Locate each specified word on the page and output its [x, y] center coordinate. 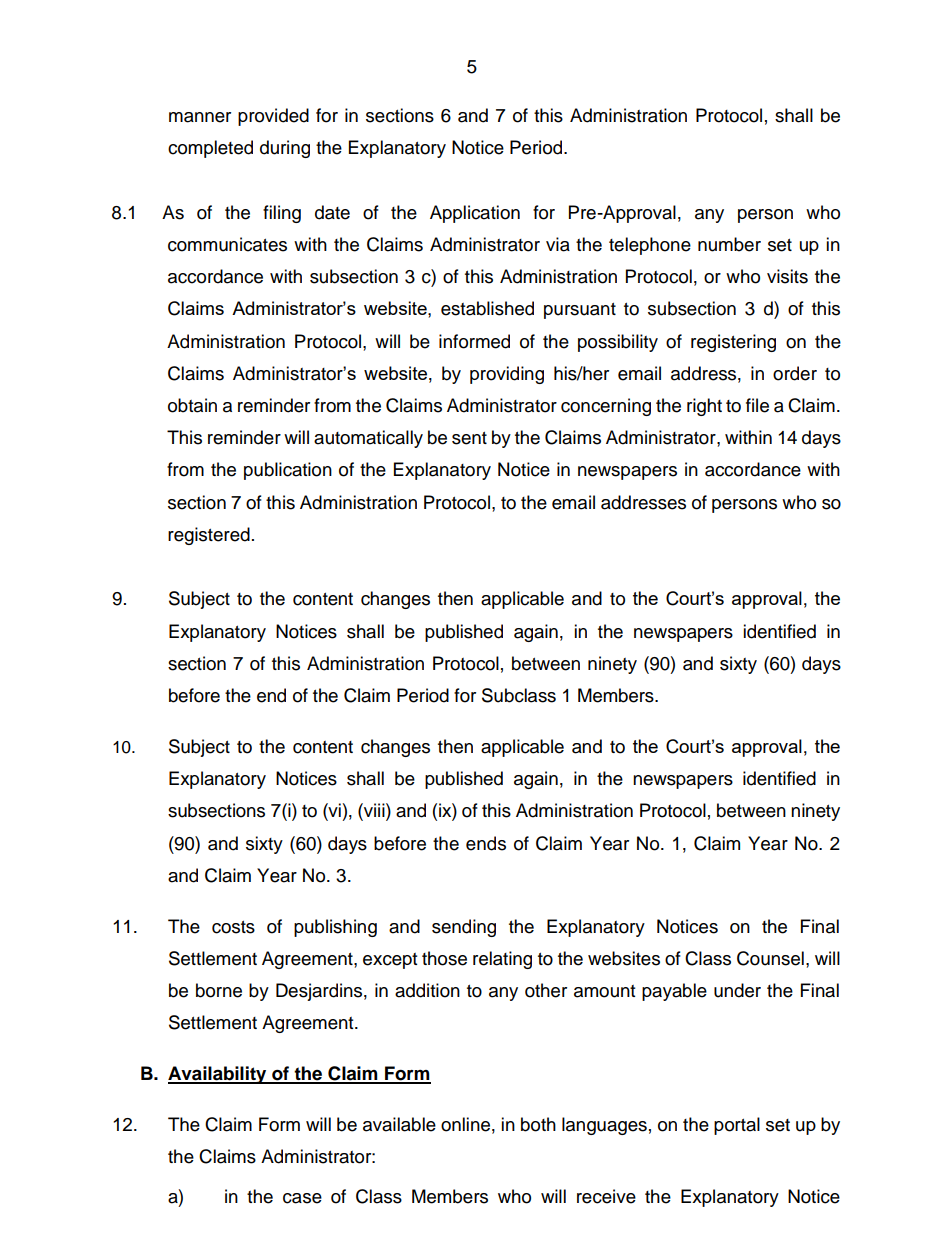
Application [475, 214]
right [704, 407]
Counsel [770, 958]
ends [486, 843]
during [285, 149]
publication [288, 471]
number [729, 244]
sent [469, 438]
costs [233, 927]
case [302, 1198]
